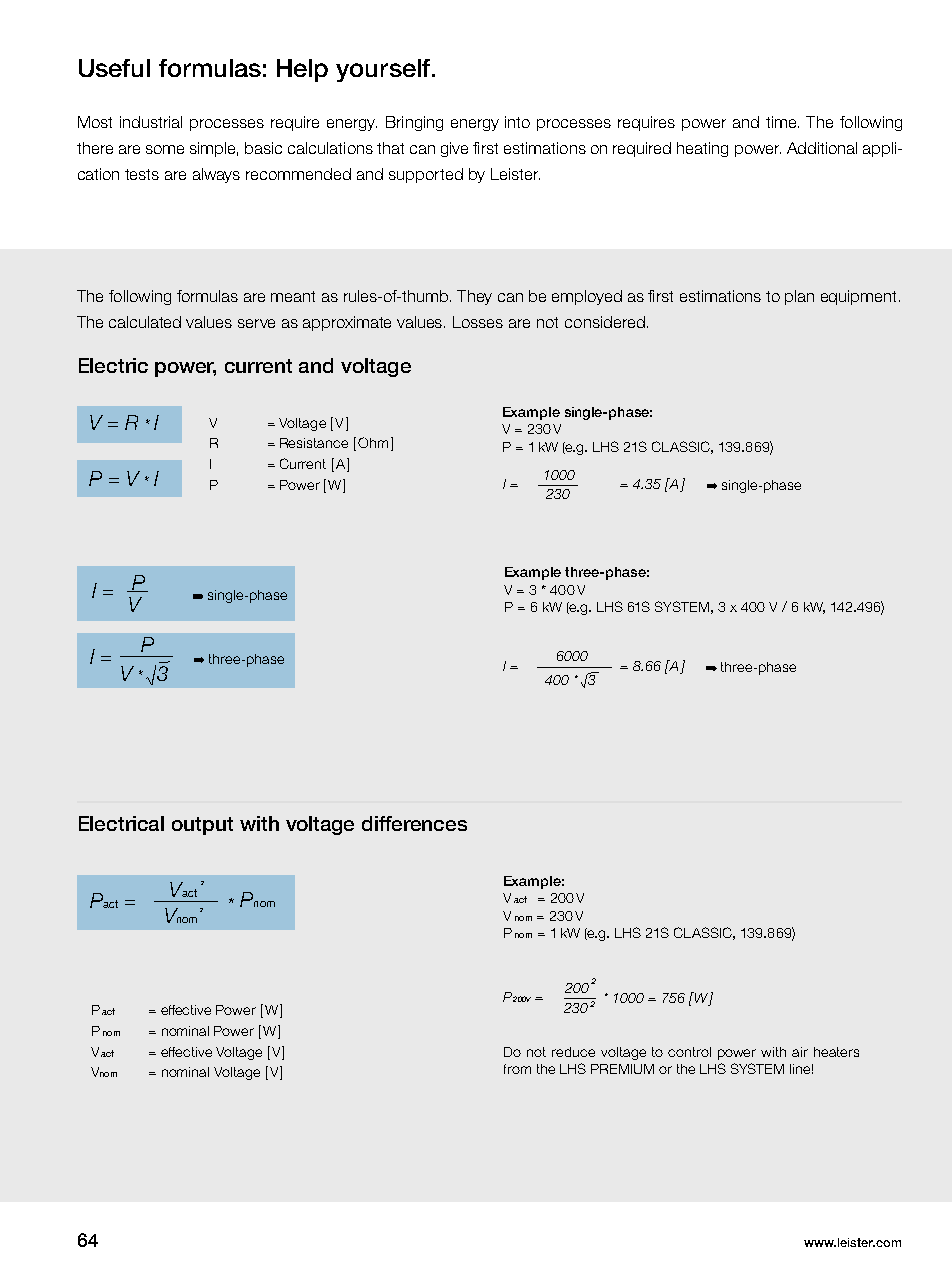 The width and height of the screenshot is (952, 1270). Describe the element at coordinates (799, 297) in the screenshot. I see `plan` at that location.
